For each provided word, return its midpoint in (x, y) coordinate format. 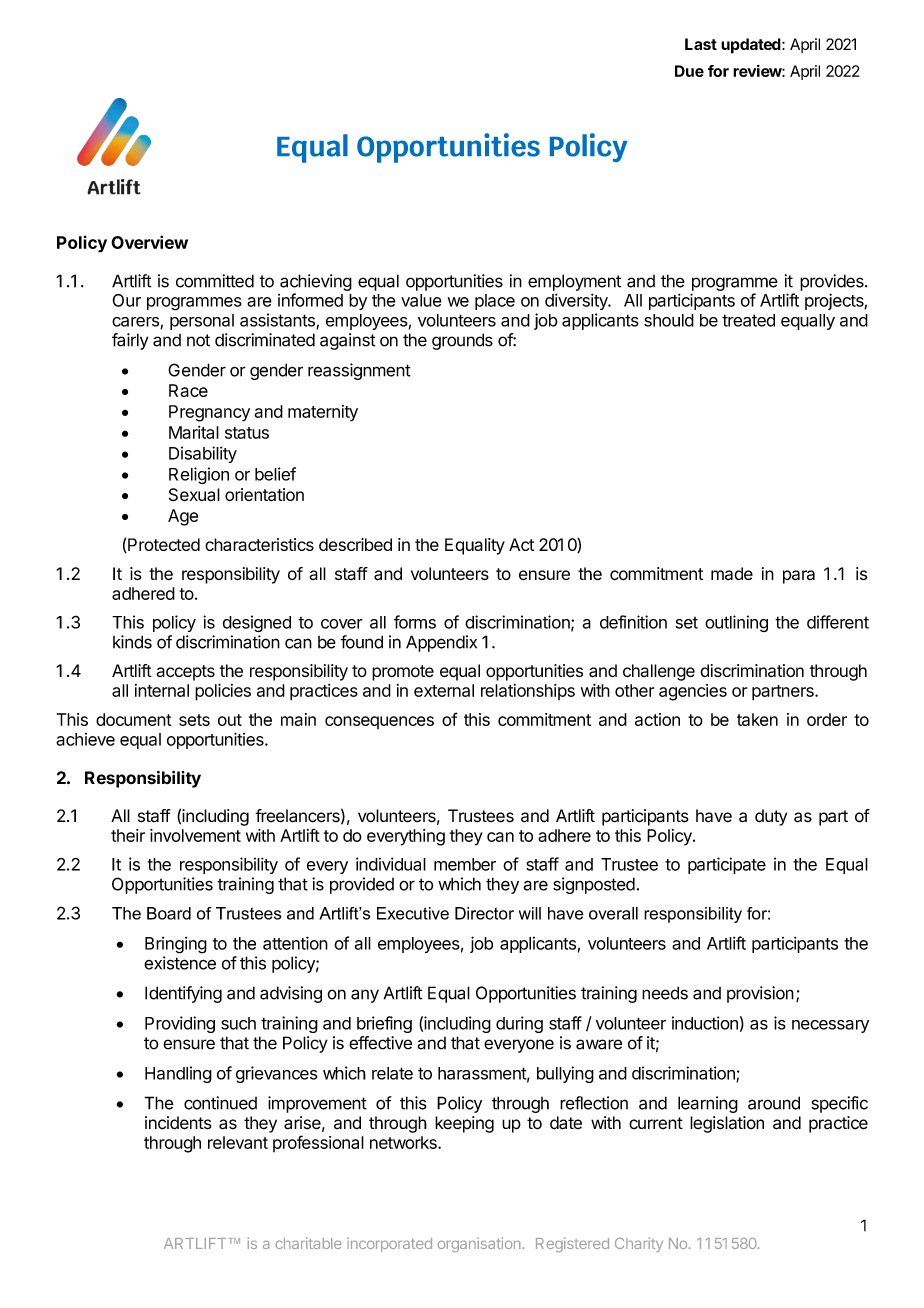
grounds (462, 341)
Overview (149, 242)
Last (701, 44)
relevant (238, 1142)
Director (484, 913)
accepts (185, 673)
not (198, 340)
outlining (736, 623)
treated (748, 320)
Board (169, 913)
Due (689, 71)
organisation (480, 1244)
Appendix (441, 643)
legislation (727, 1124)
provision (760, 994)
